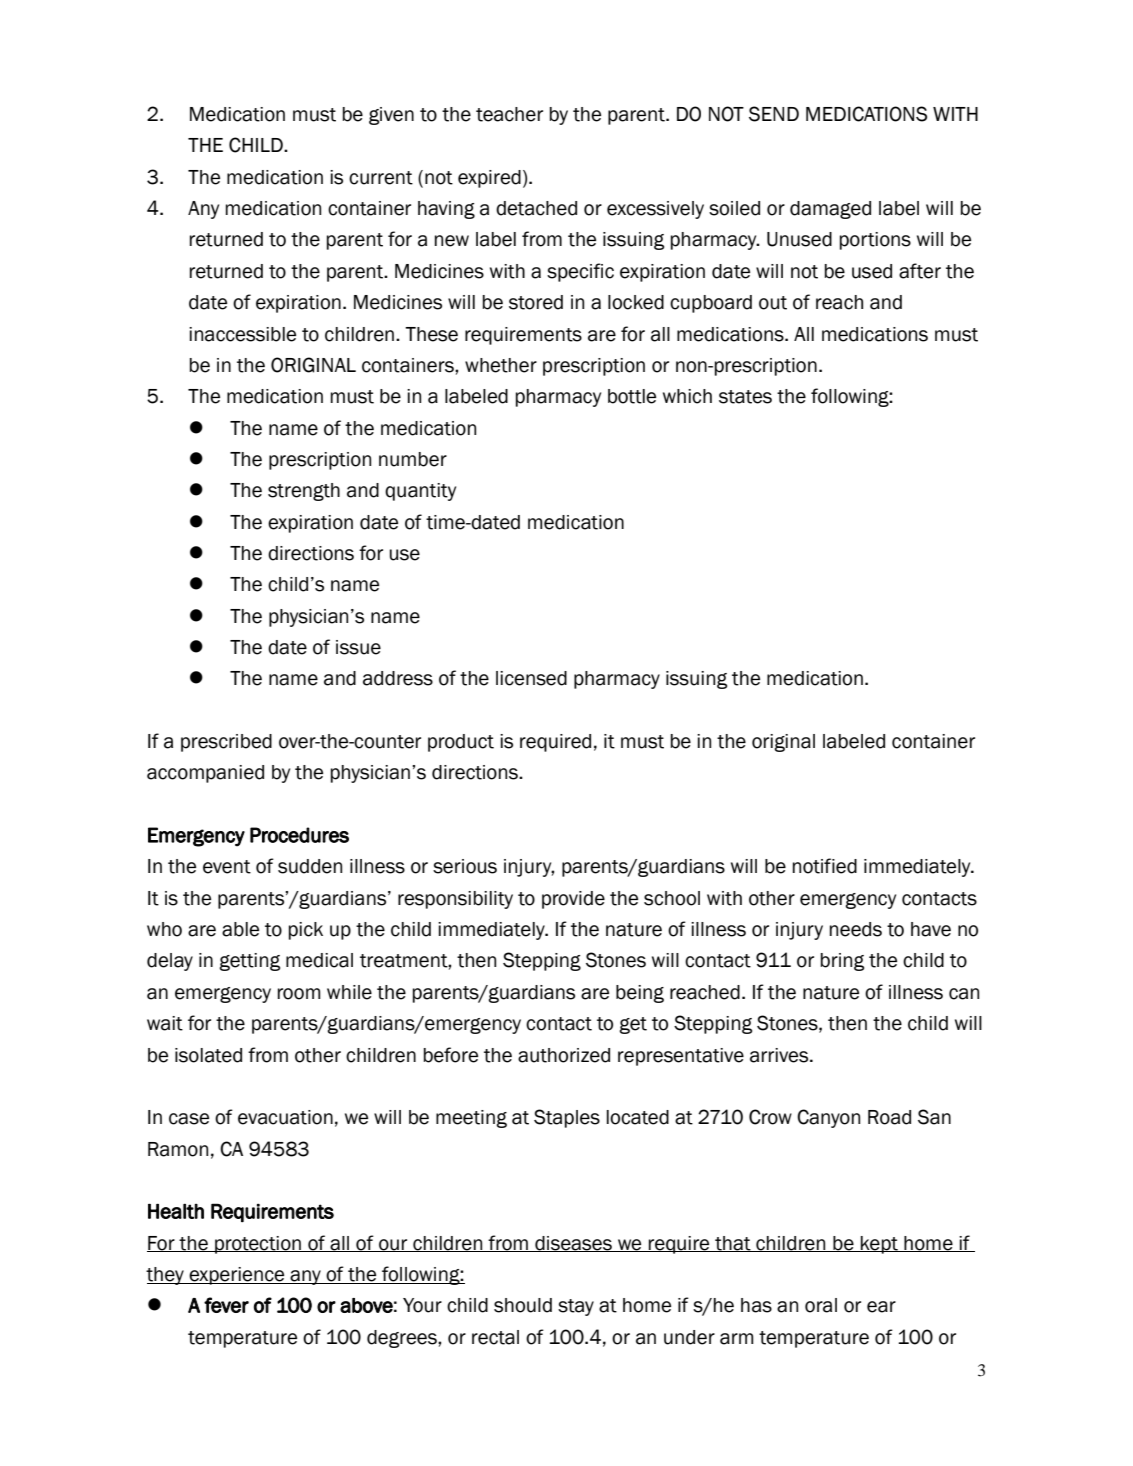 This screenshot has height=1466, width=1133. I want to click on authorized, so click(564, 1055).
